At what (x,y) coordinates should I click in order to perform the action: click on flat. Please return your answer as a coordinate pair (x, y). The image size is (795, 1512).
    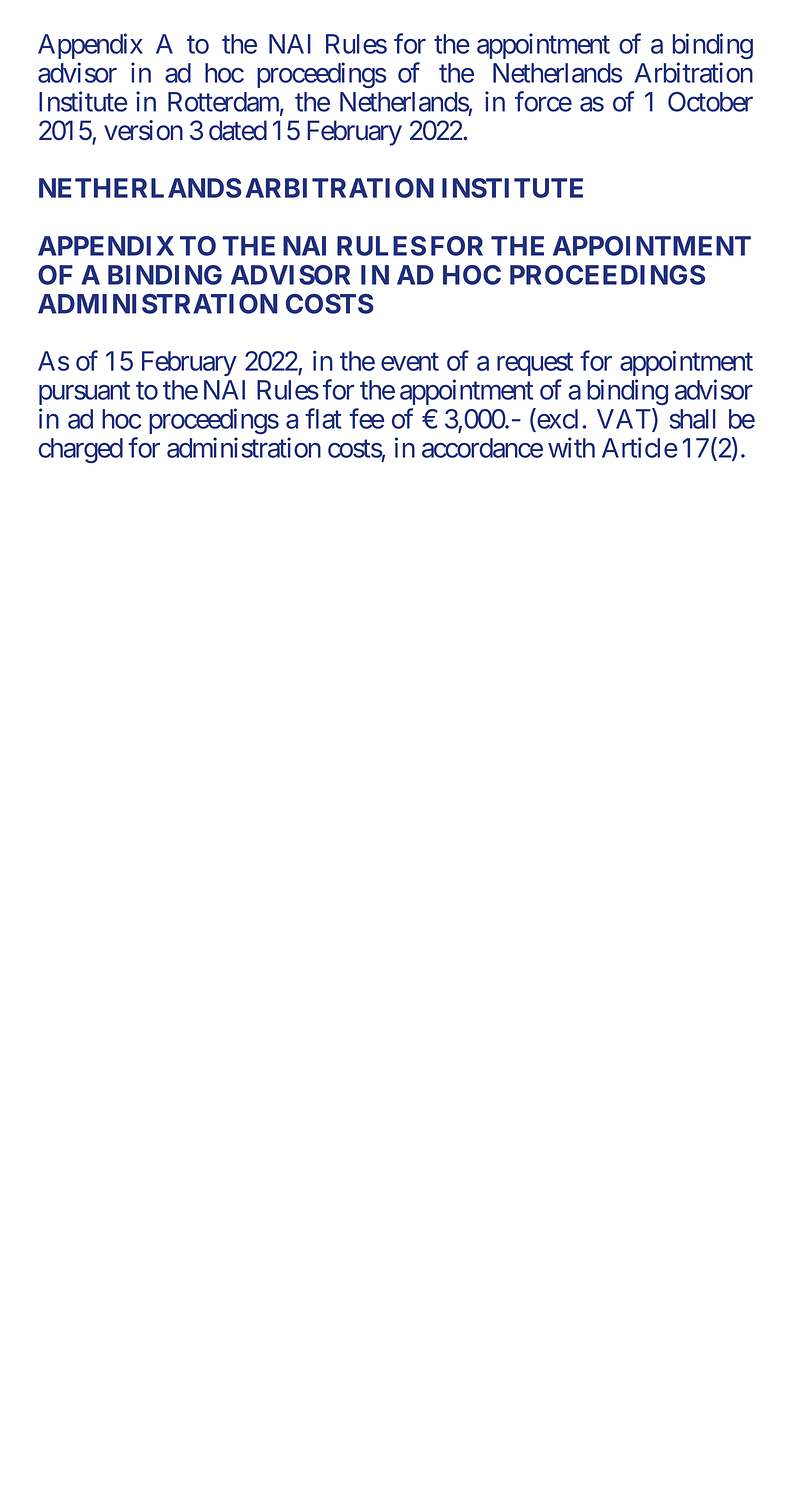
    Looking at the image, I should click on (323, 418).
